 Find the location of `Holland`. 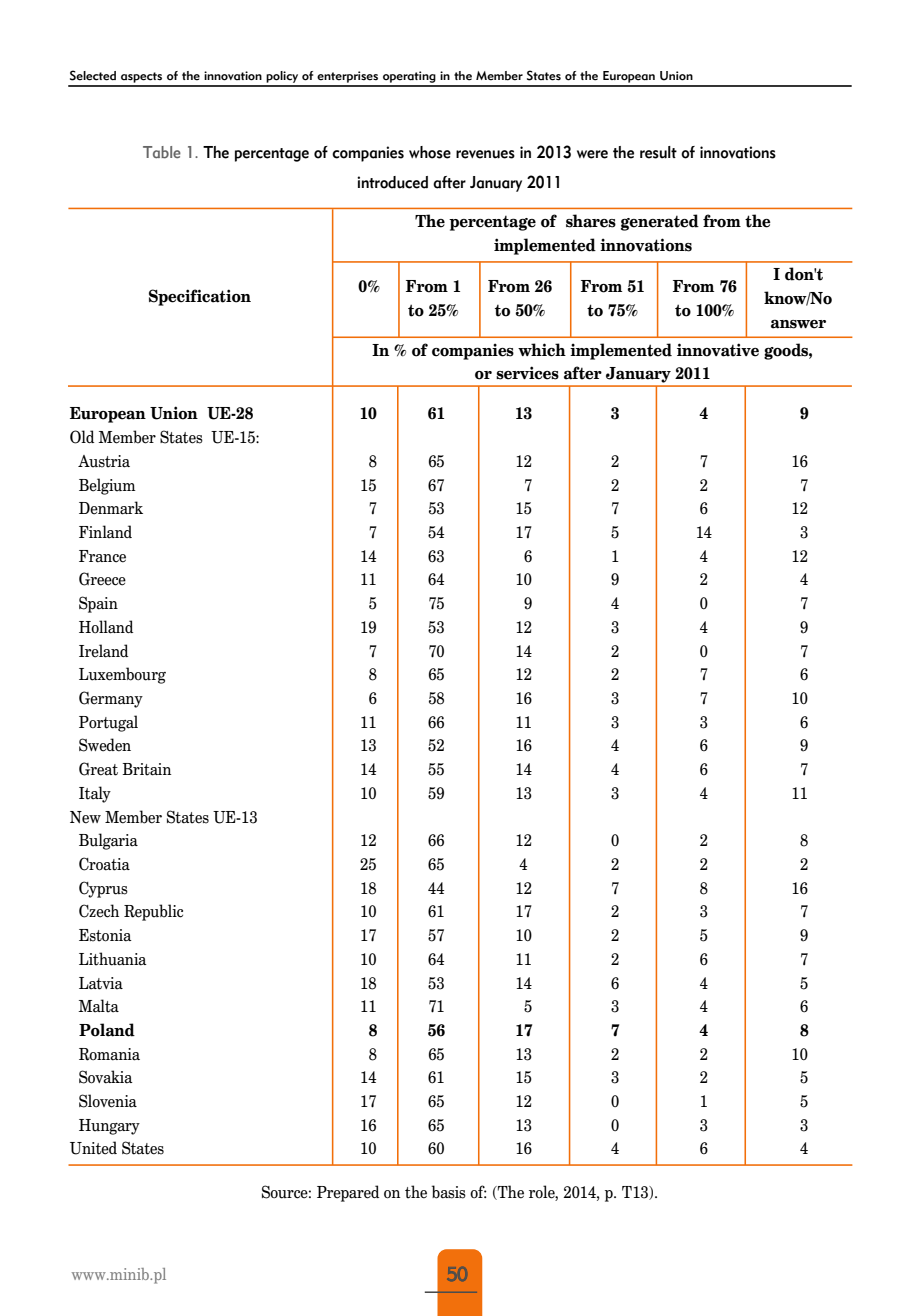

Holland is located at coordinates (106, 627).
